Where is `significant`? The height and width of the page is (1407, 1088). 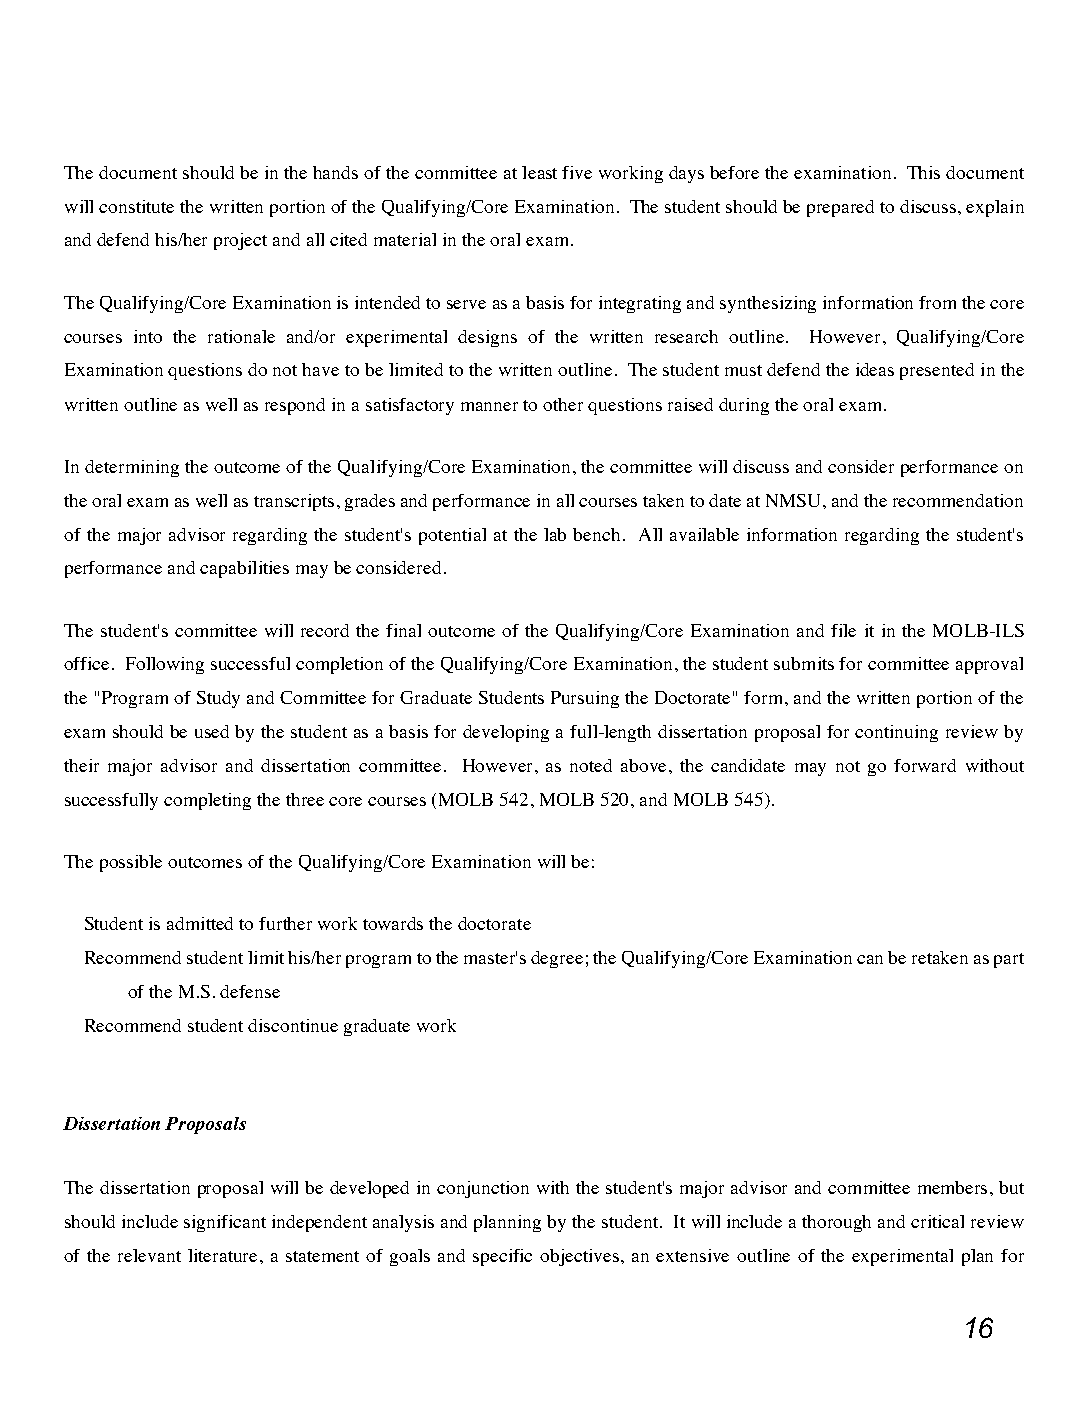
significant is located at coordinates (225, 1223).
